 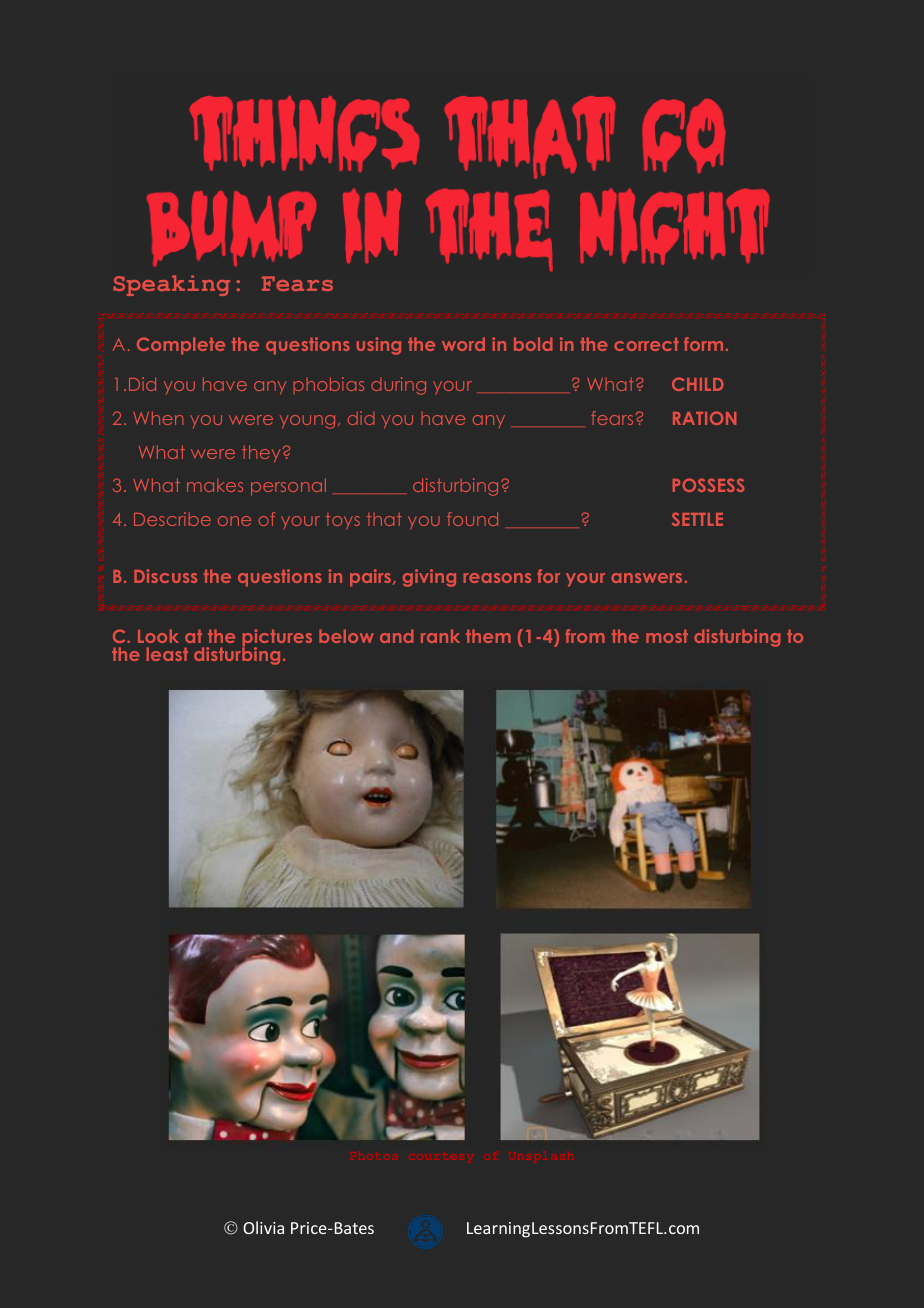 I want to click on word, so click(x=463, y=344).
